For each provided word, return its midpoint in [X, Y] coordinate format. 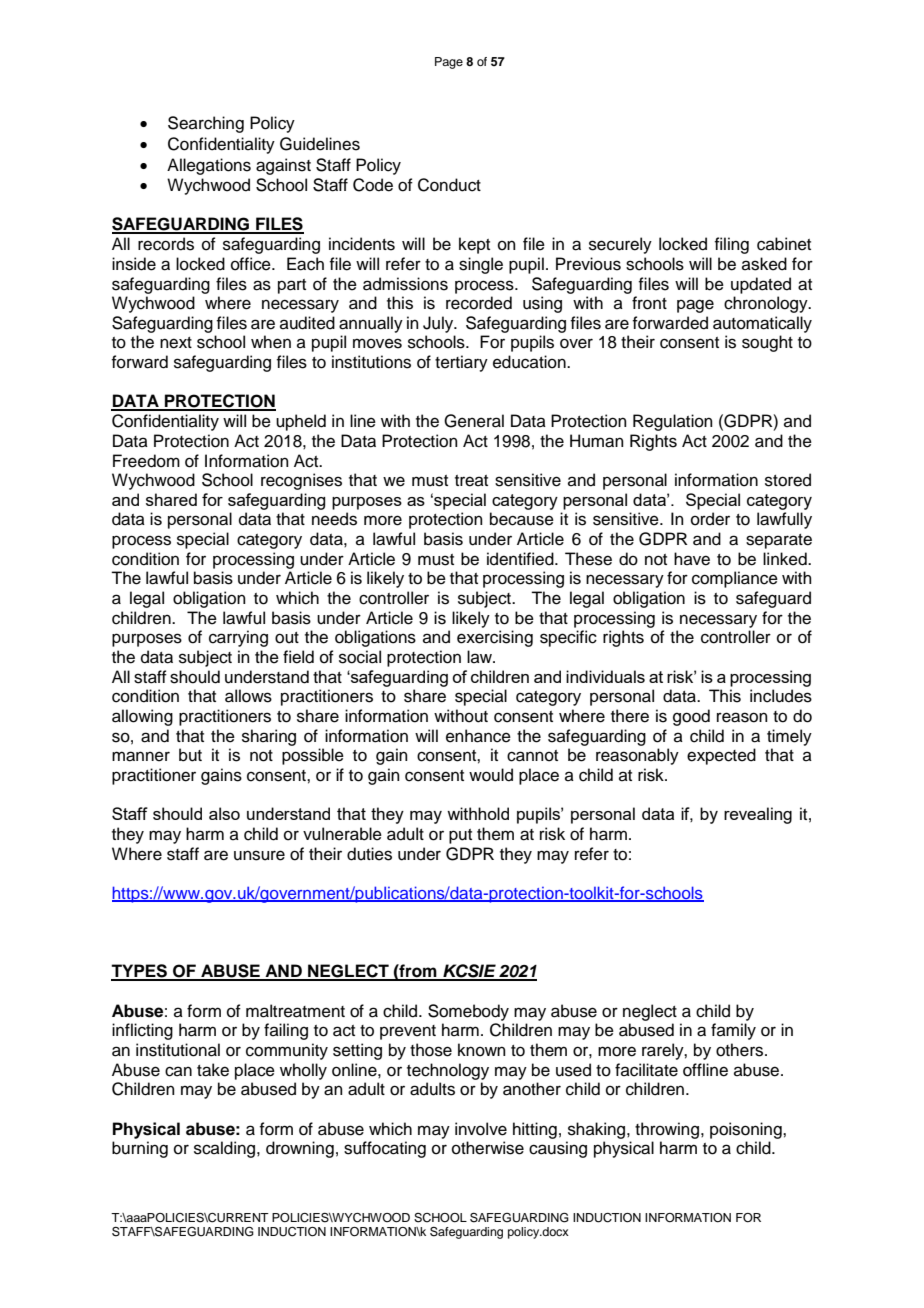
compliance [735, 579]
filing [731, 245]
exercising [495, 638]
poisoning [747, 1130]
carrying [238, 638]
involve [481, 1129]
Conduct [449, 185]
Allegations [209, 166]
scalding [226, 1149]
